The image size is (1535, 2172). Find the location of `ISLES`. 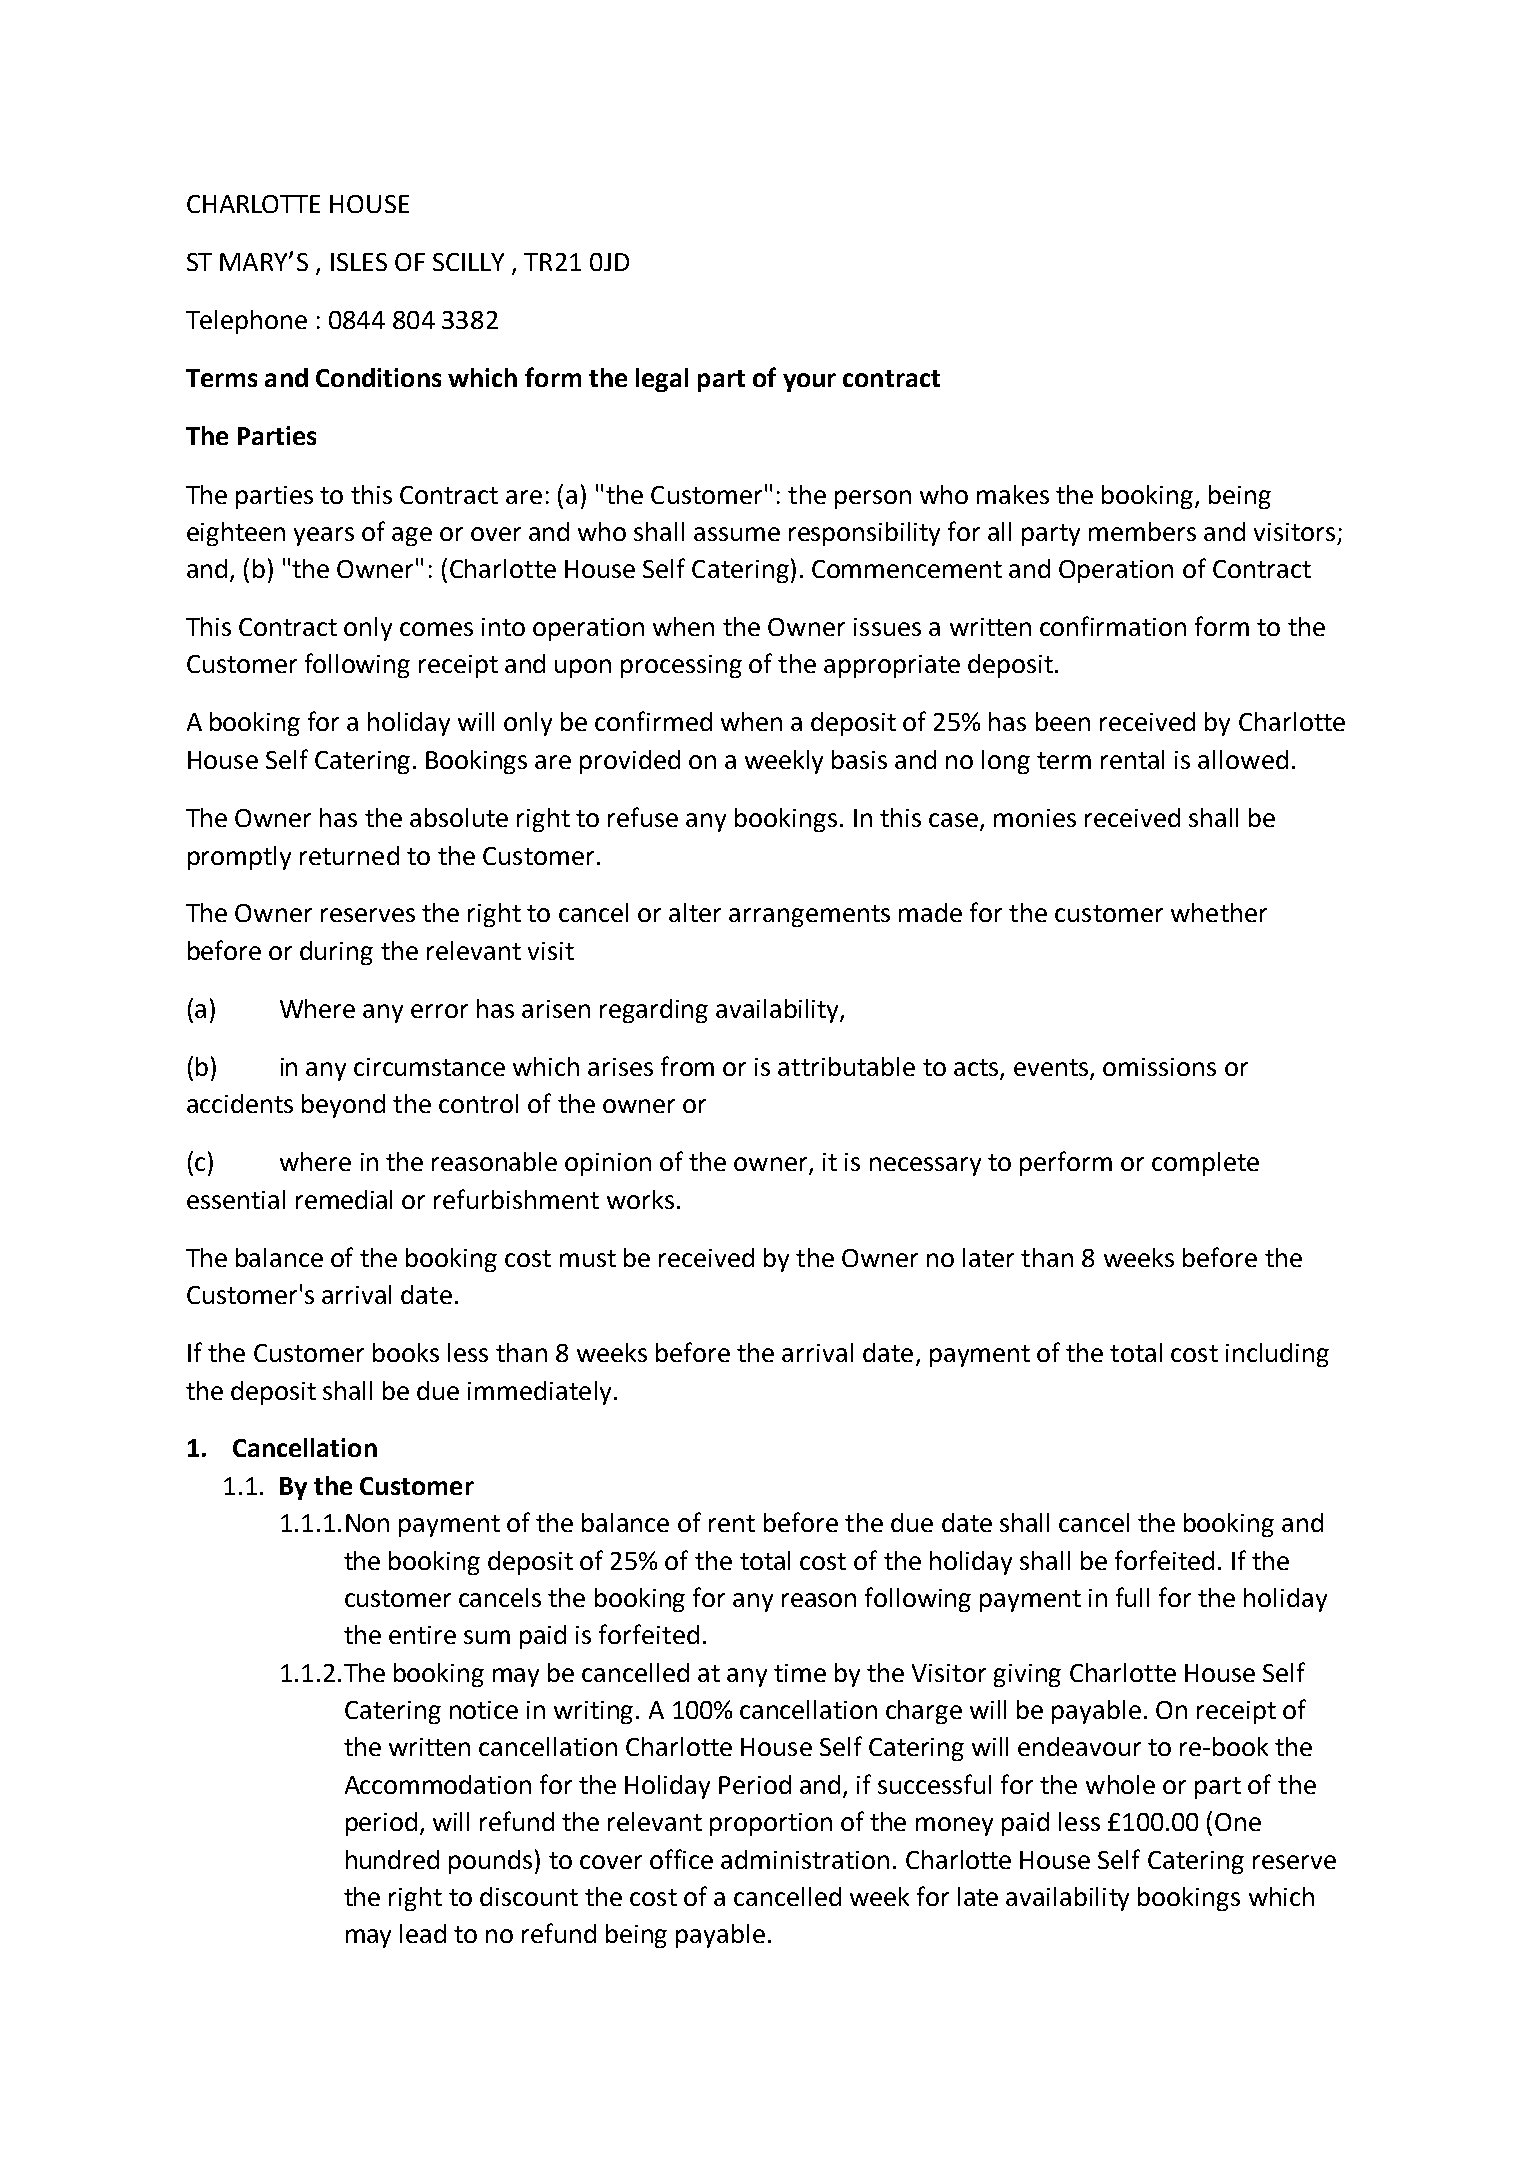

ISLES is located at coordinates (359, 262).
